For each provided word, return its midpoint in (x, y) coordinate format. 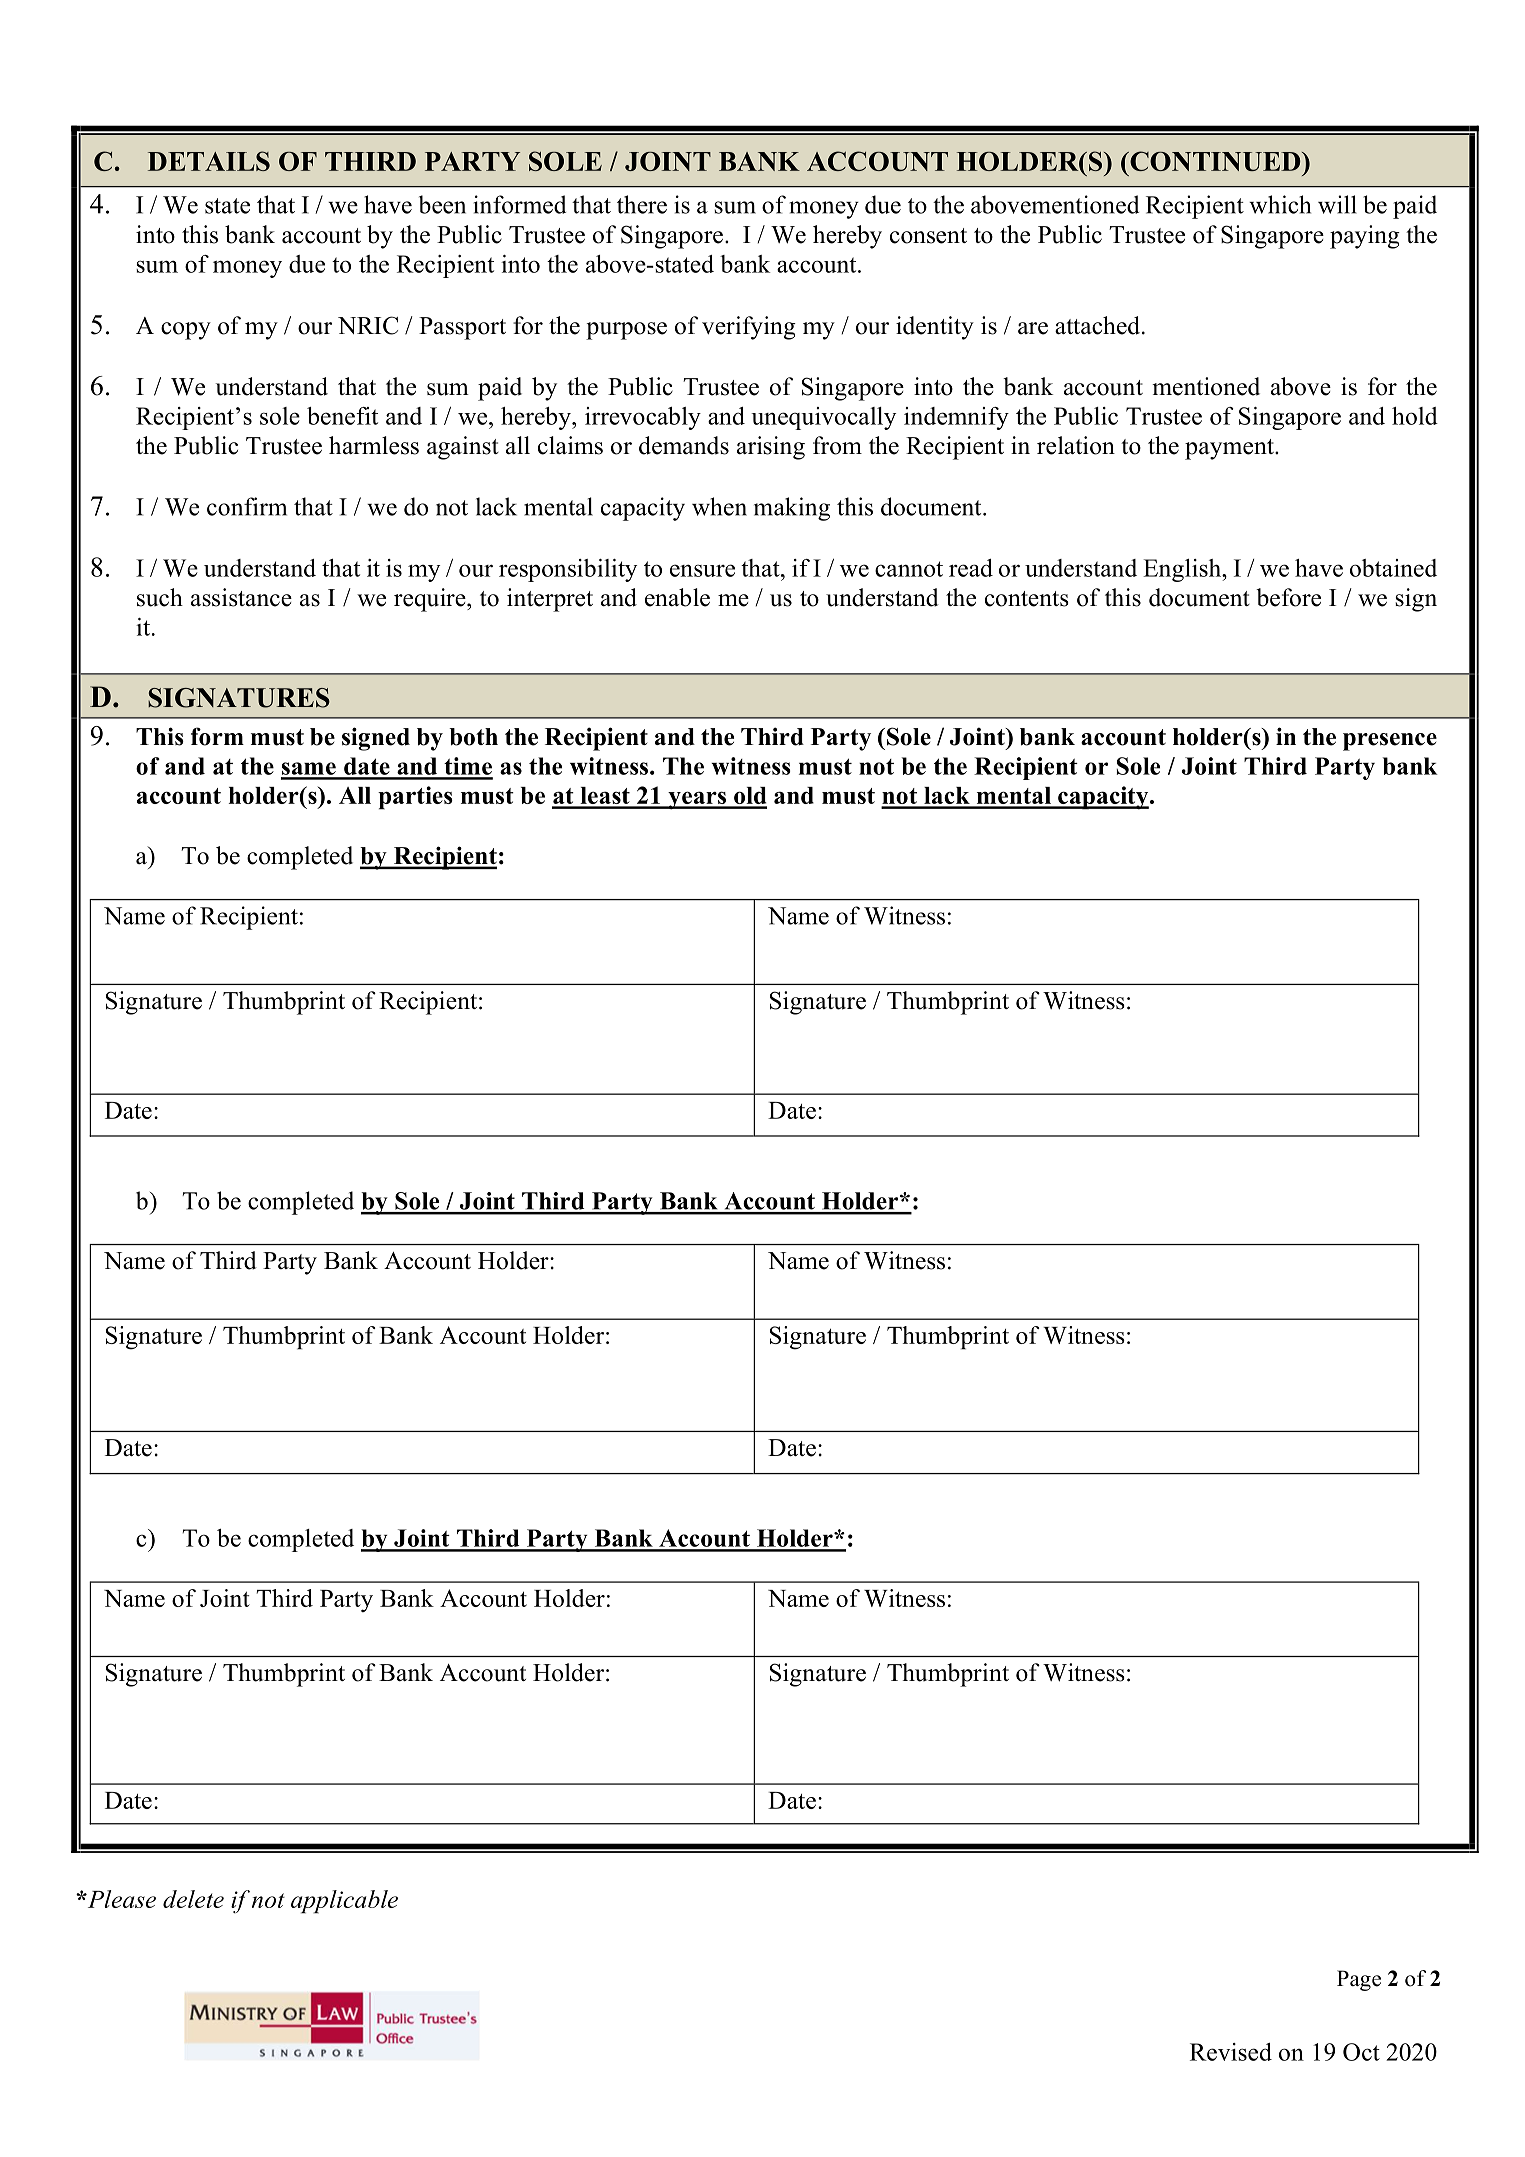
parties (415, 798)
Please (120, 1899)
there (642, 204)
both (473, 737)
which (1280, 204)
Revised (1231, 2052)
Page (1359, 1980)
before (1288, 597)
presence (1390, 742)
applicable (344, 1902)
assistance (241, 597)
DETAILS (209, 161)
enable (677, 597)
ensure (702, 570)
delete (193, 1899)
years (697, 800)
